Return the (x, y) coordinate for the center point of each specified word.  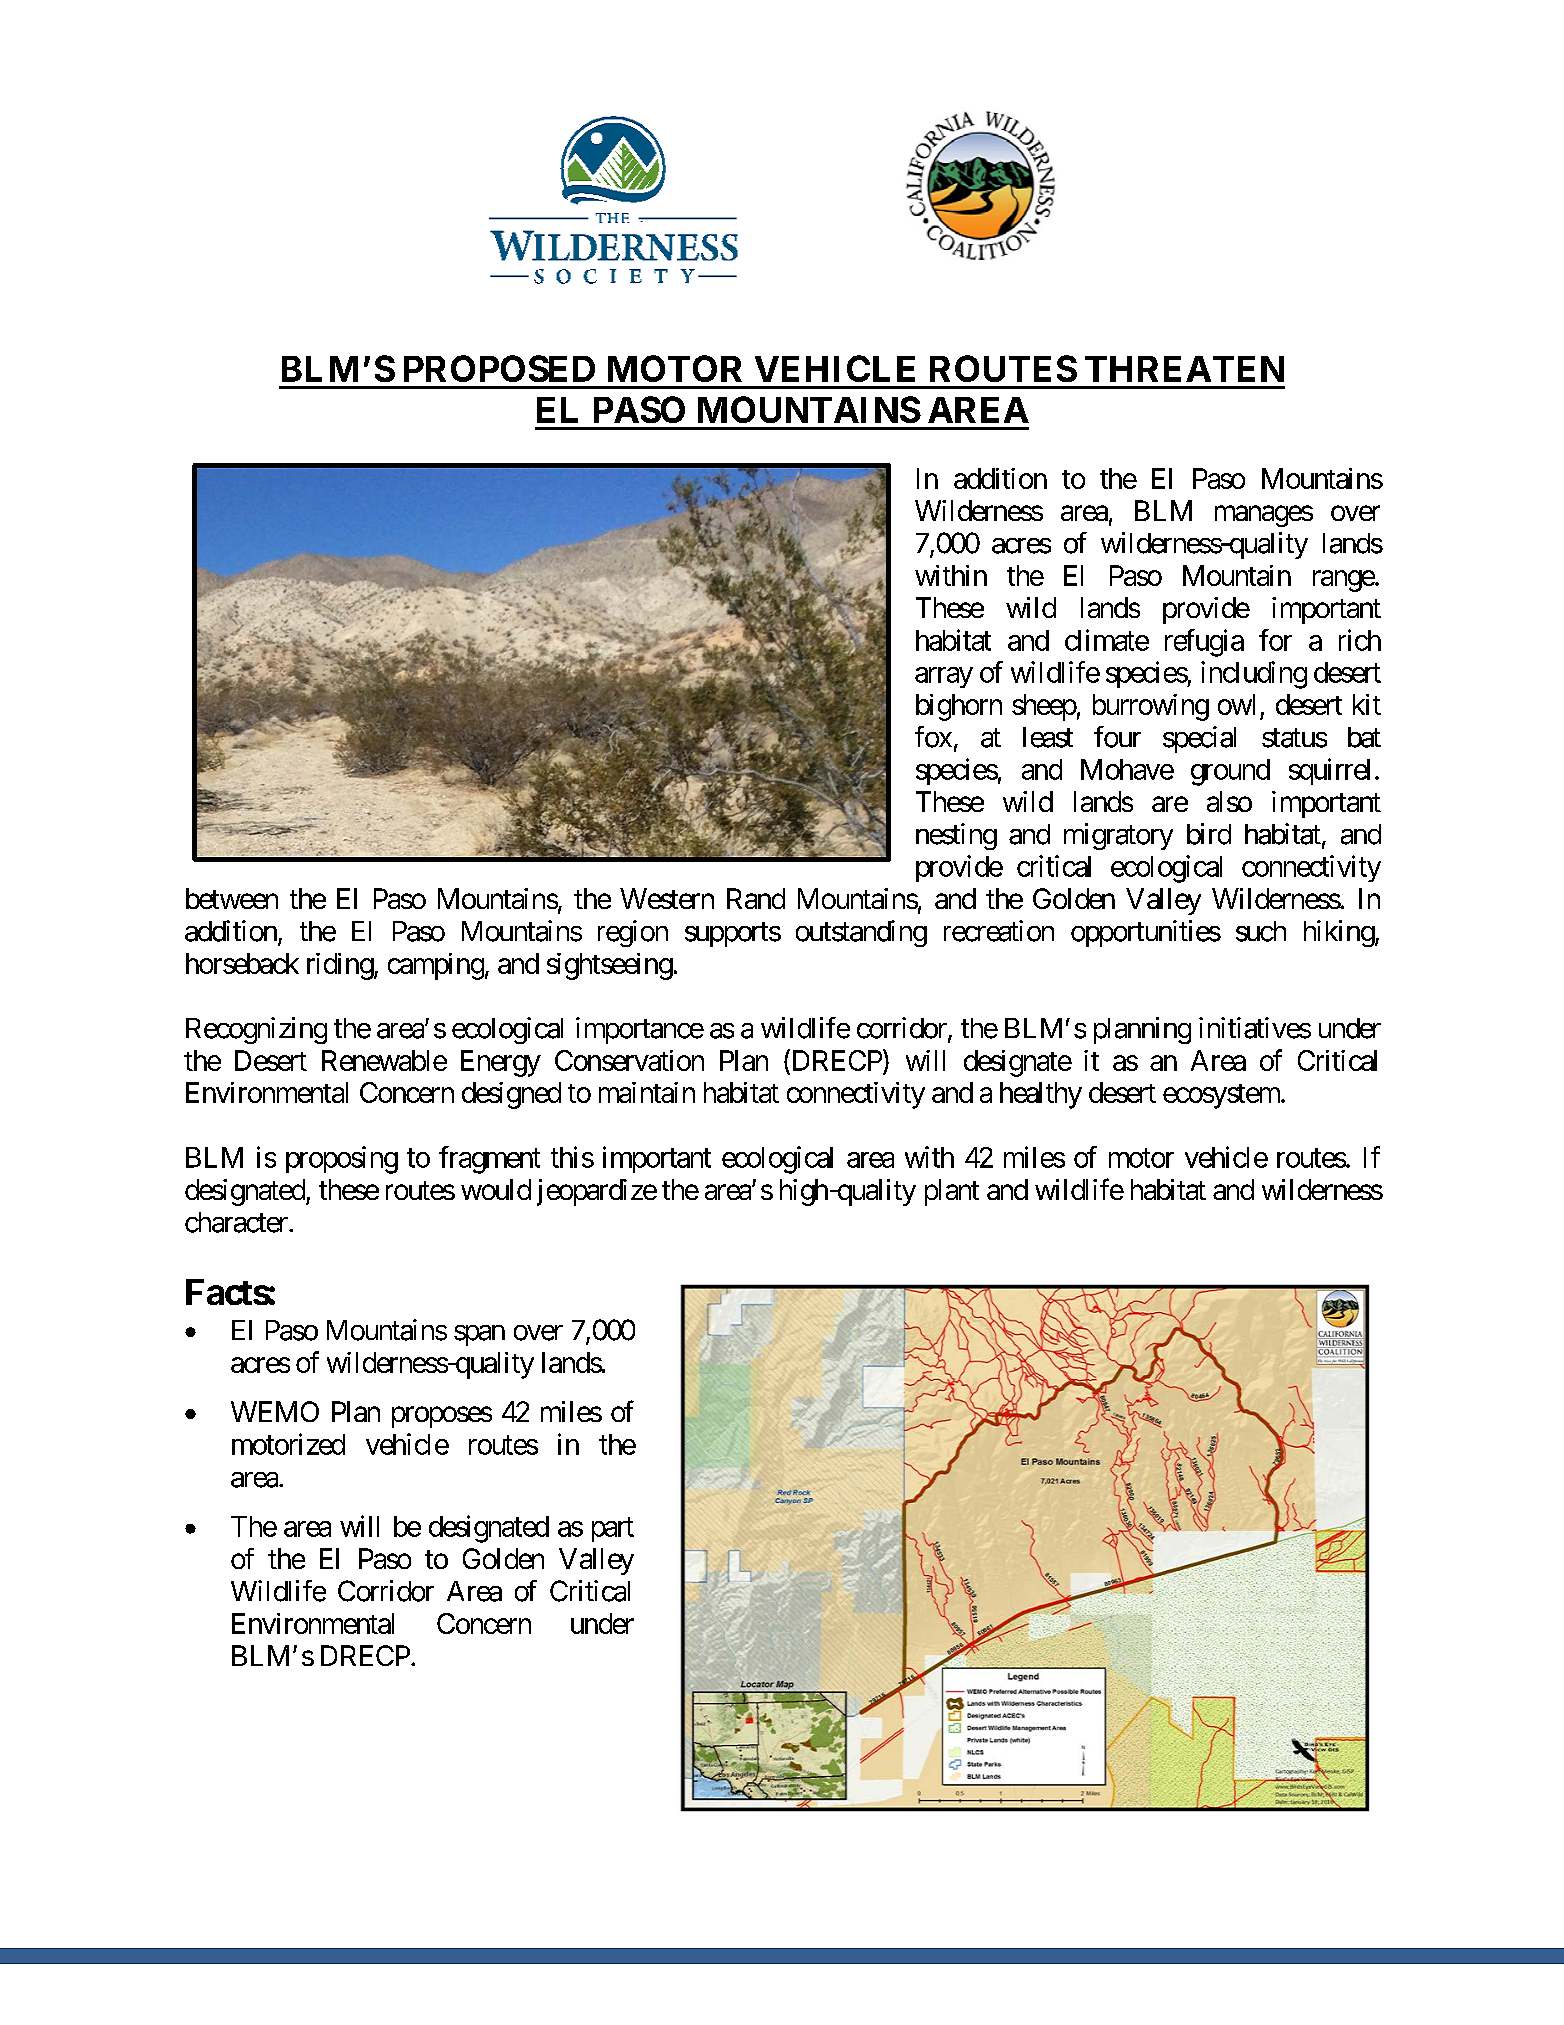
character (237, 1222)
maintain (647, 1092)
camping (436, 966)
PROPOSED (499, 368)
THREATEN (1184, 369)
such (1261, 931)
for (1275, 640)
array (944, 677)
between (232, 898)
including (1254, 675)
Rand (756, 898)
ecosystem (1222, 1096)
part (613, 1530)
